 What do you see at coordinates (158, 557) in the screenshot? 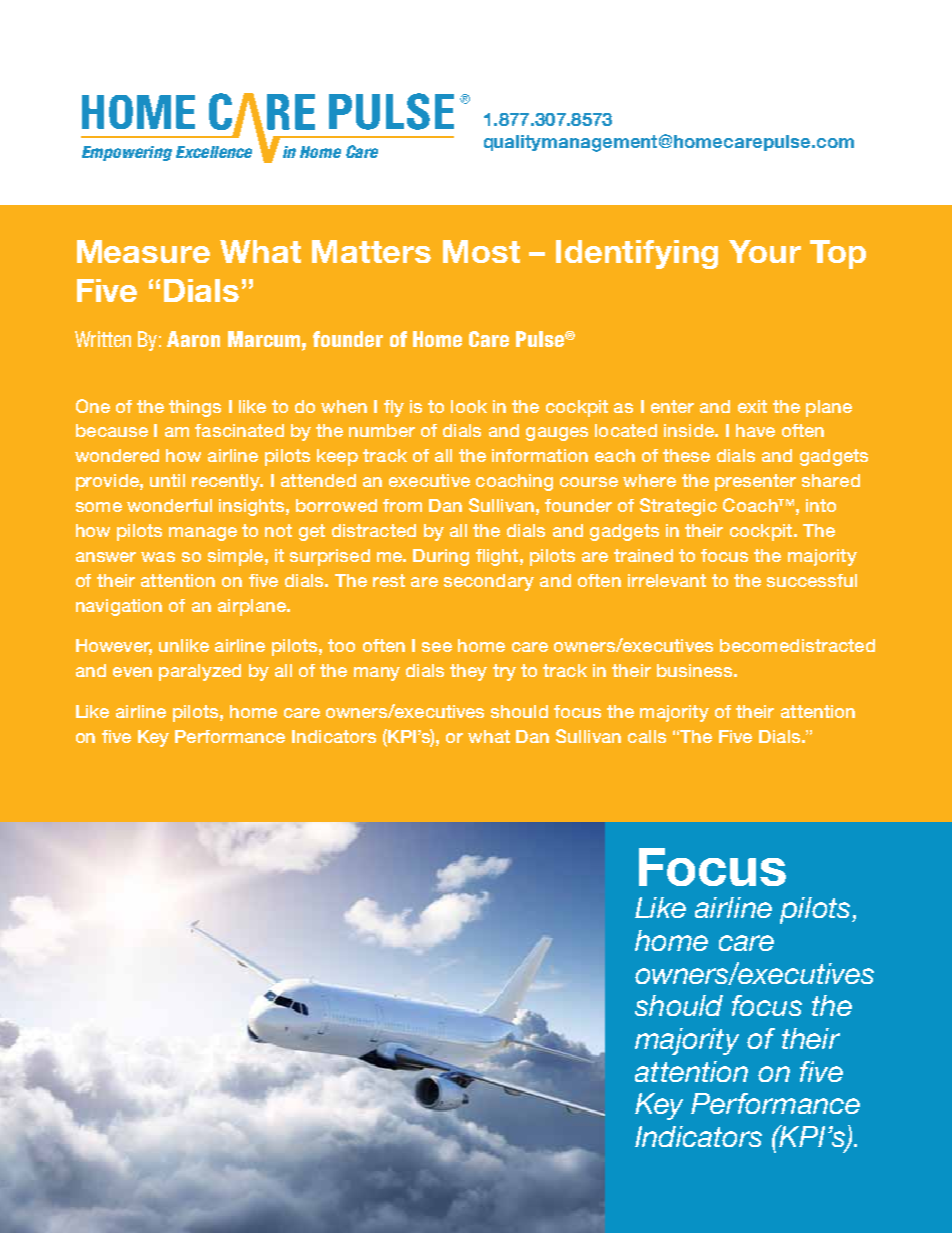
I see `was` at bounding box center [158, 557].
